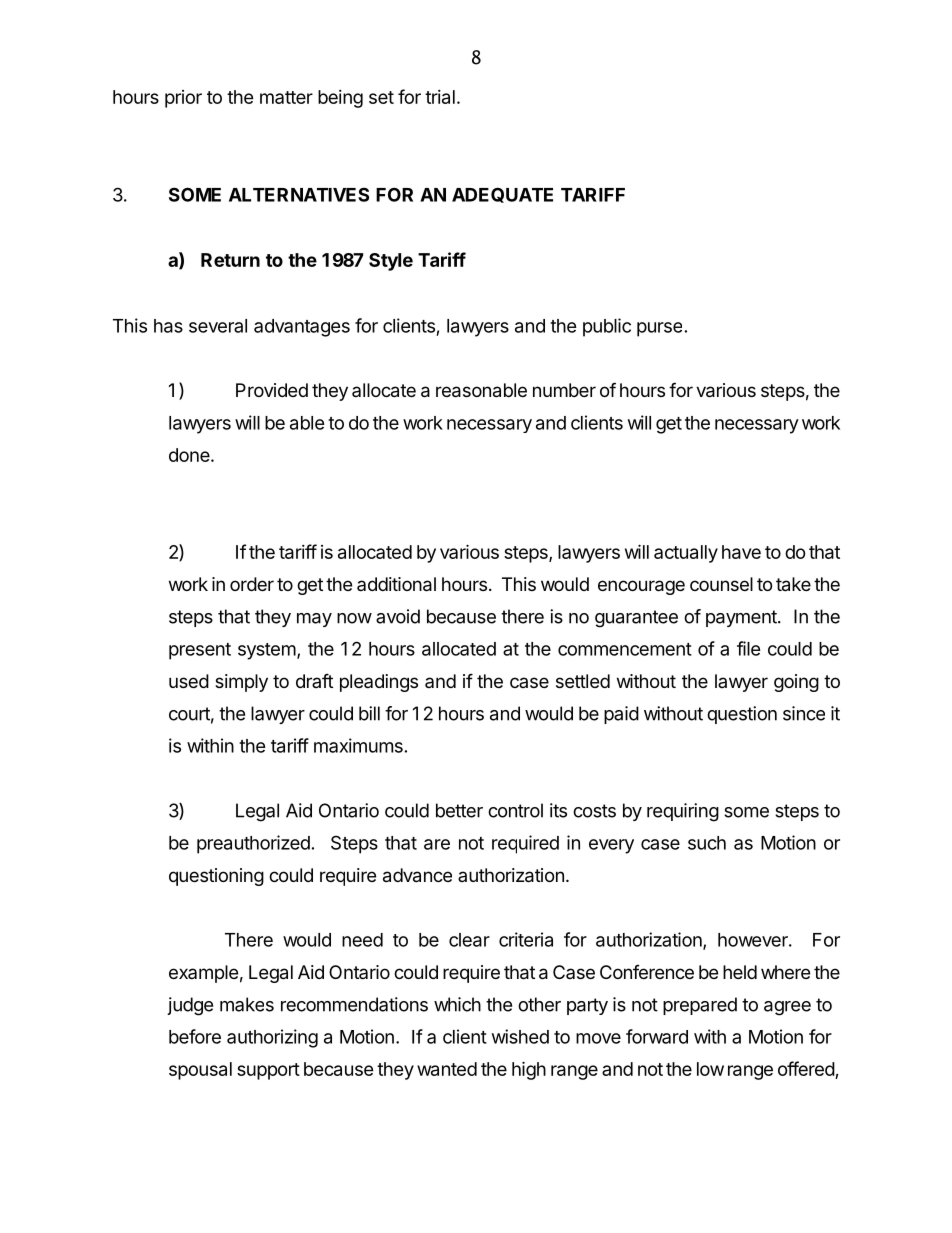  I want to click on simply, so click(241, 683).
